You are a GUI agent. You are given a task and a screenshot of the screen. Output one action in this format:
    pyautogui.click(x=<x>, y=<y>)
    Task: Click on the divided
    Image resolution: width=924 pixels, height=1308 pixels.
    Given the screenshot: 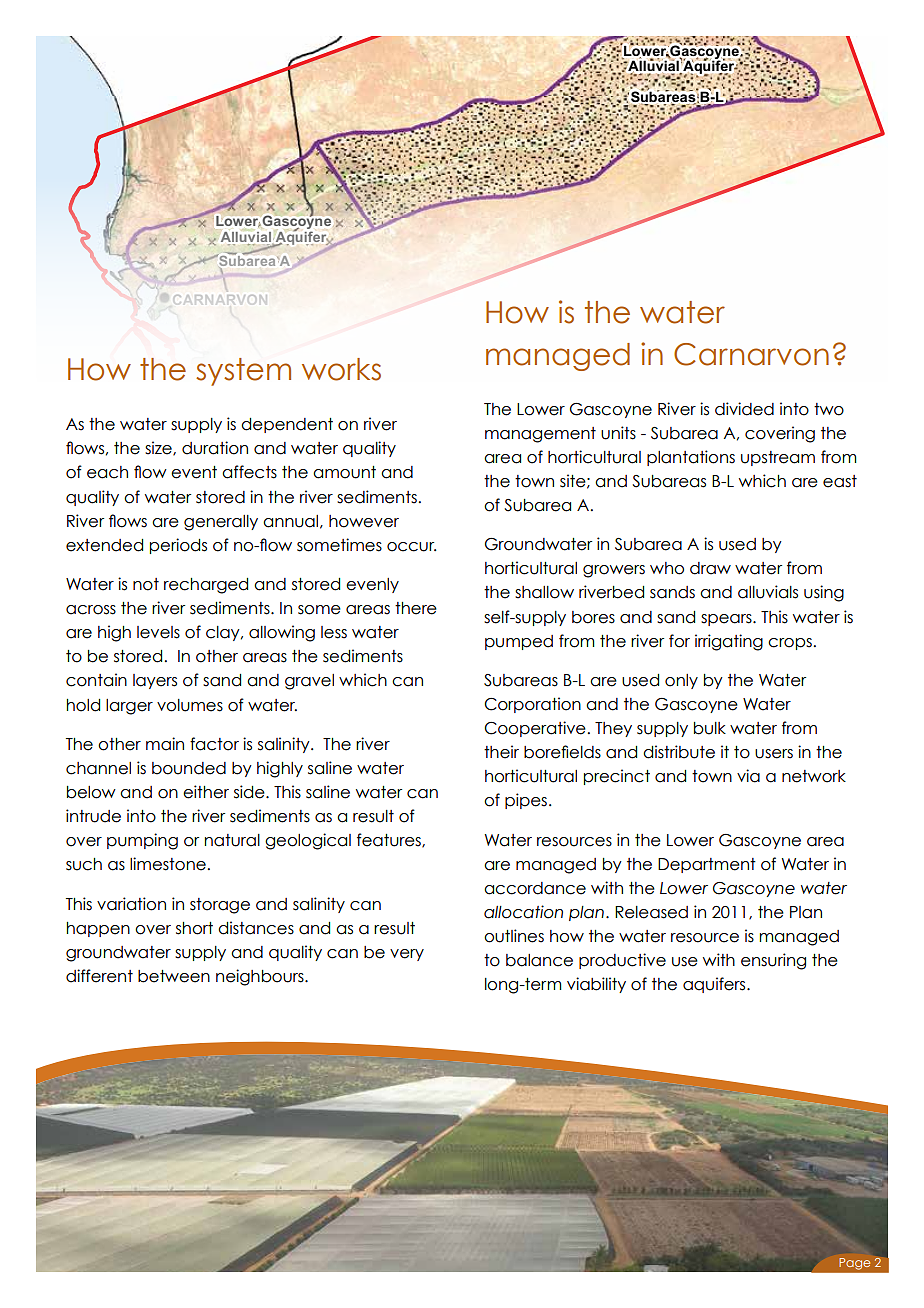 What is the action you would take?
    pyautogui.click(x=744, y=409)
